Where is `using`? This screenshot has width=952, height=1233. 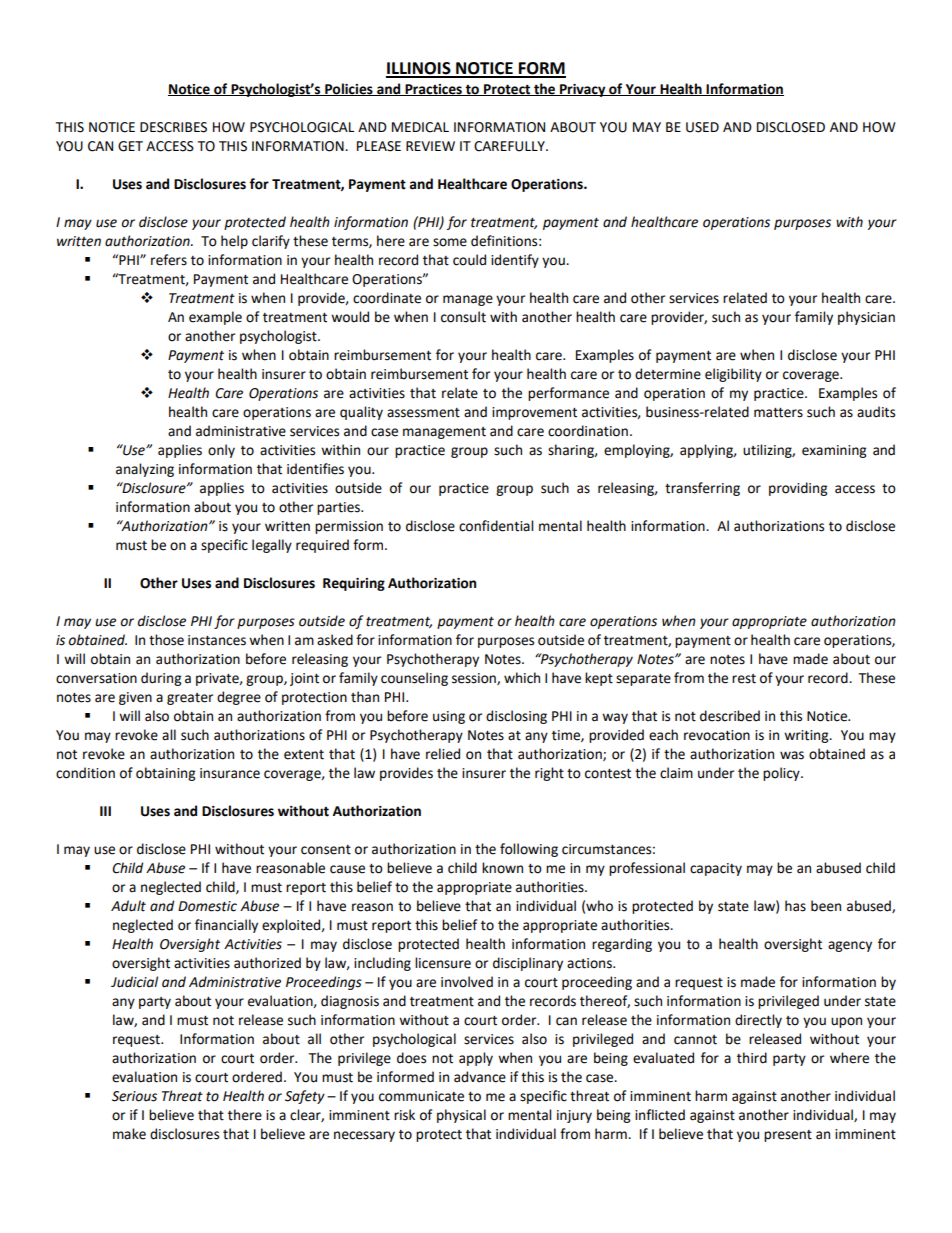 using is located at coordinates (449, 717).
